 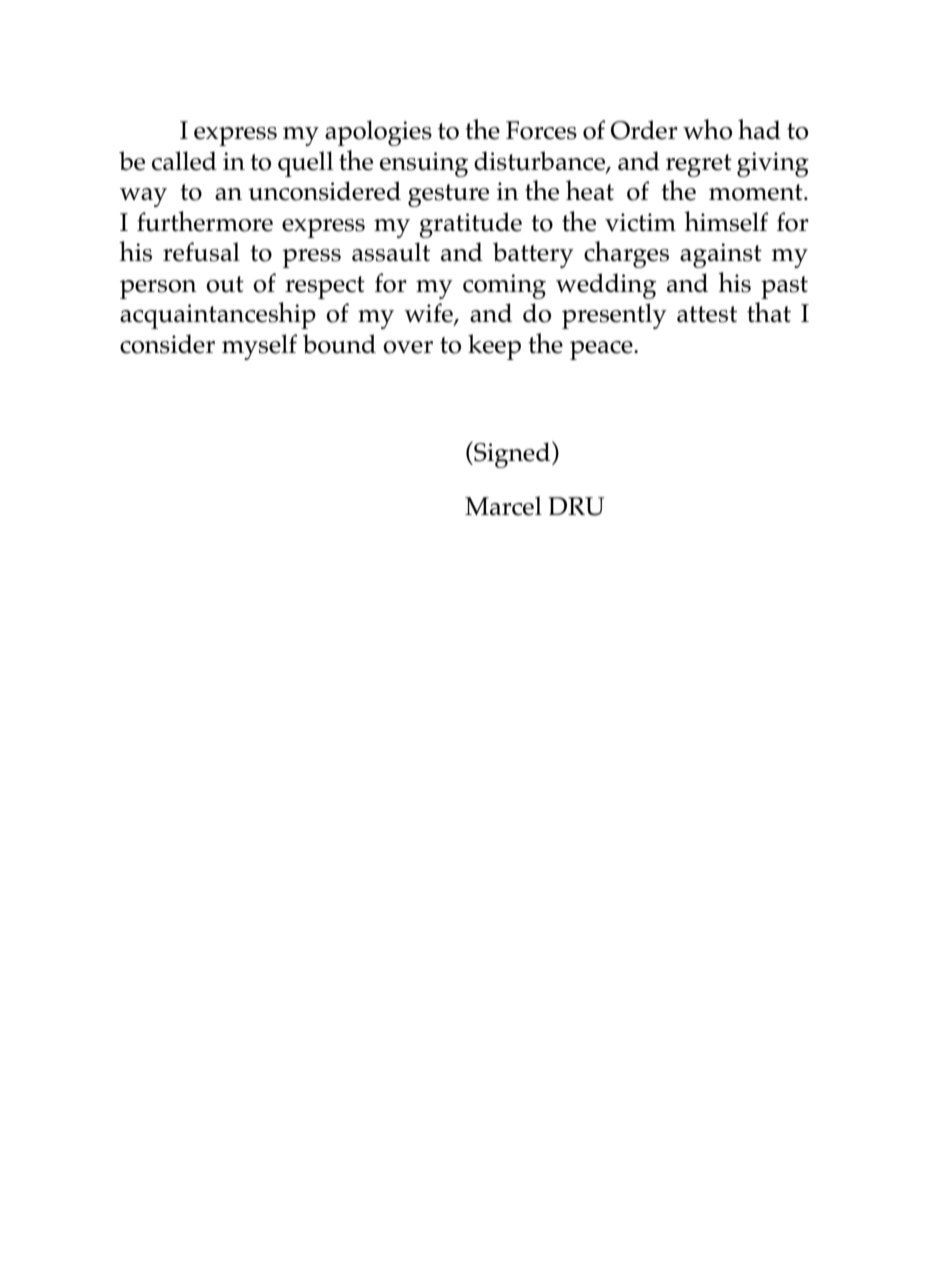 What do you see at coordinates (218, 315) in the screenshot?
I see `acquaintanceship` at bounding box center [218, 315].
